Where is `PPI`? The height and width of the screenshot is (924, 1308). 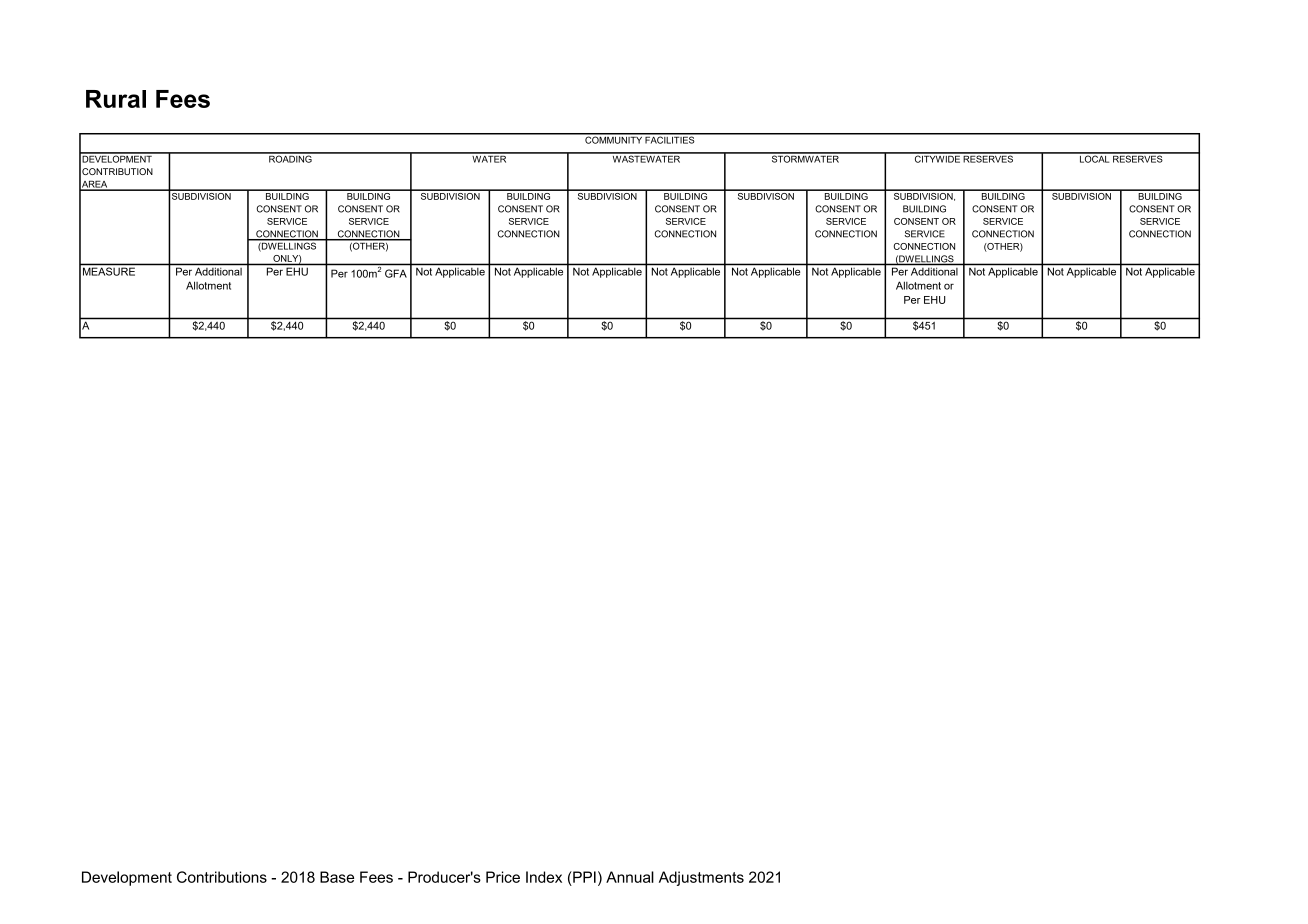 PPI is located at coordinates (583, 877).
